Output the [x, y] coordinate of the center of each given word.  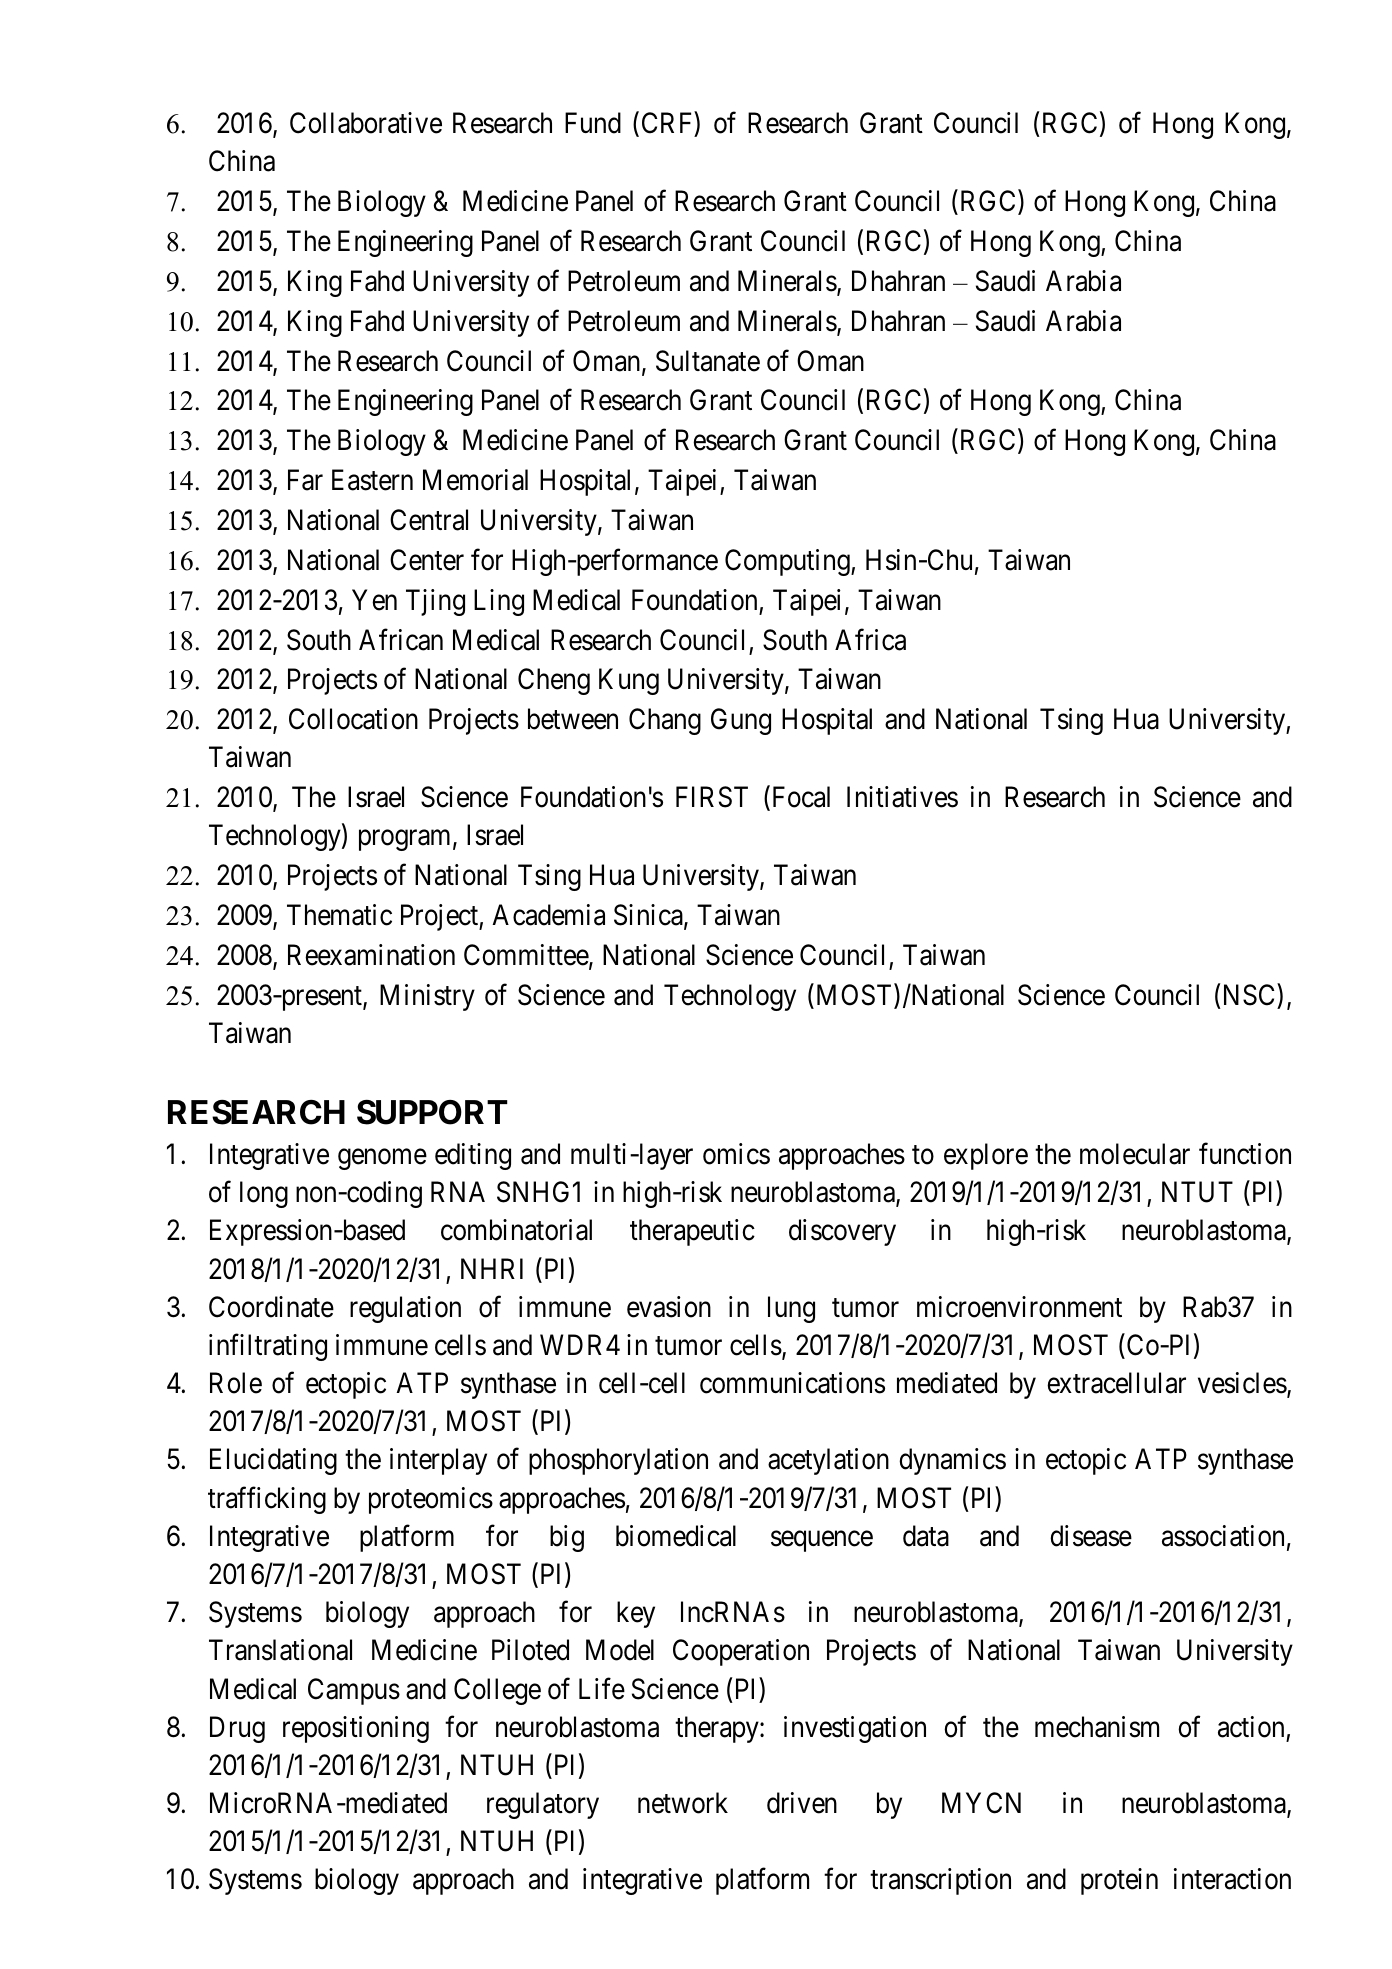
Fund [593, 123]
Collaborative [366, 123]
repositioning [356, 1729]
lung [791, 1309]
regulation [405, 1309]
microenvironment [1019, 1307]
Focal [799, 798]
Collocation [353, 719]
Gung [741, 721]
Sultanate [708, 361]
